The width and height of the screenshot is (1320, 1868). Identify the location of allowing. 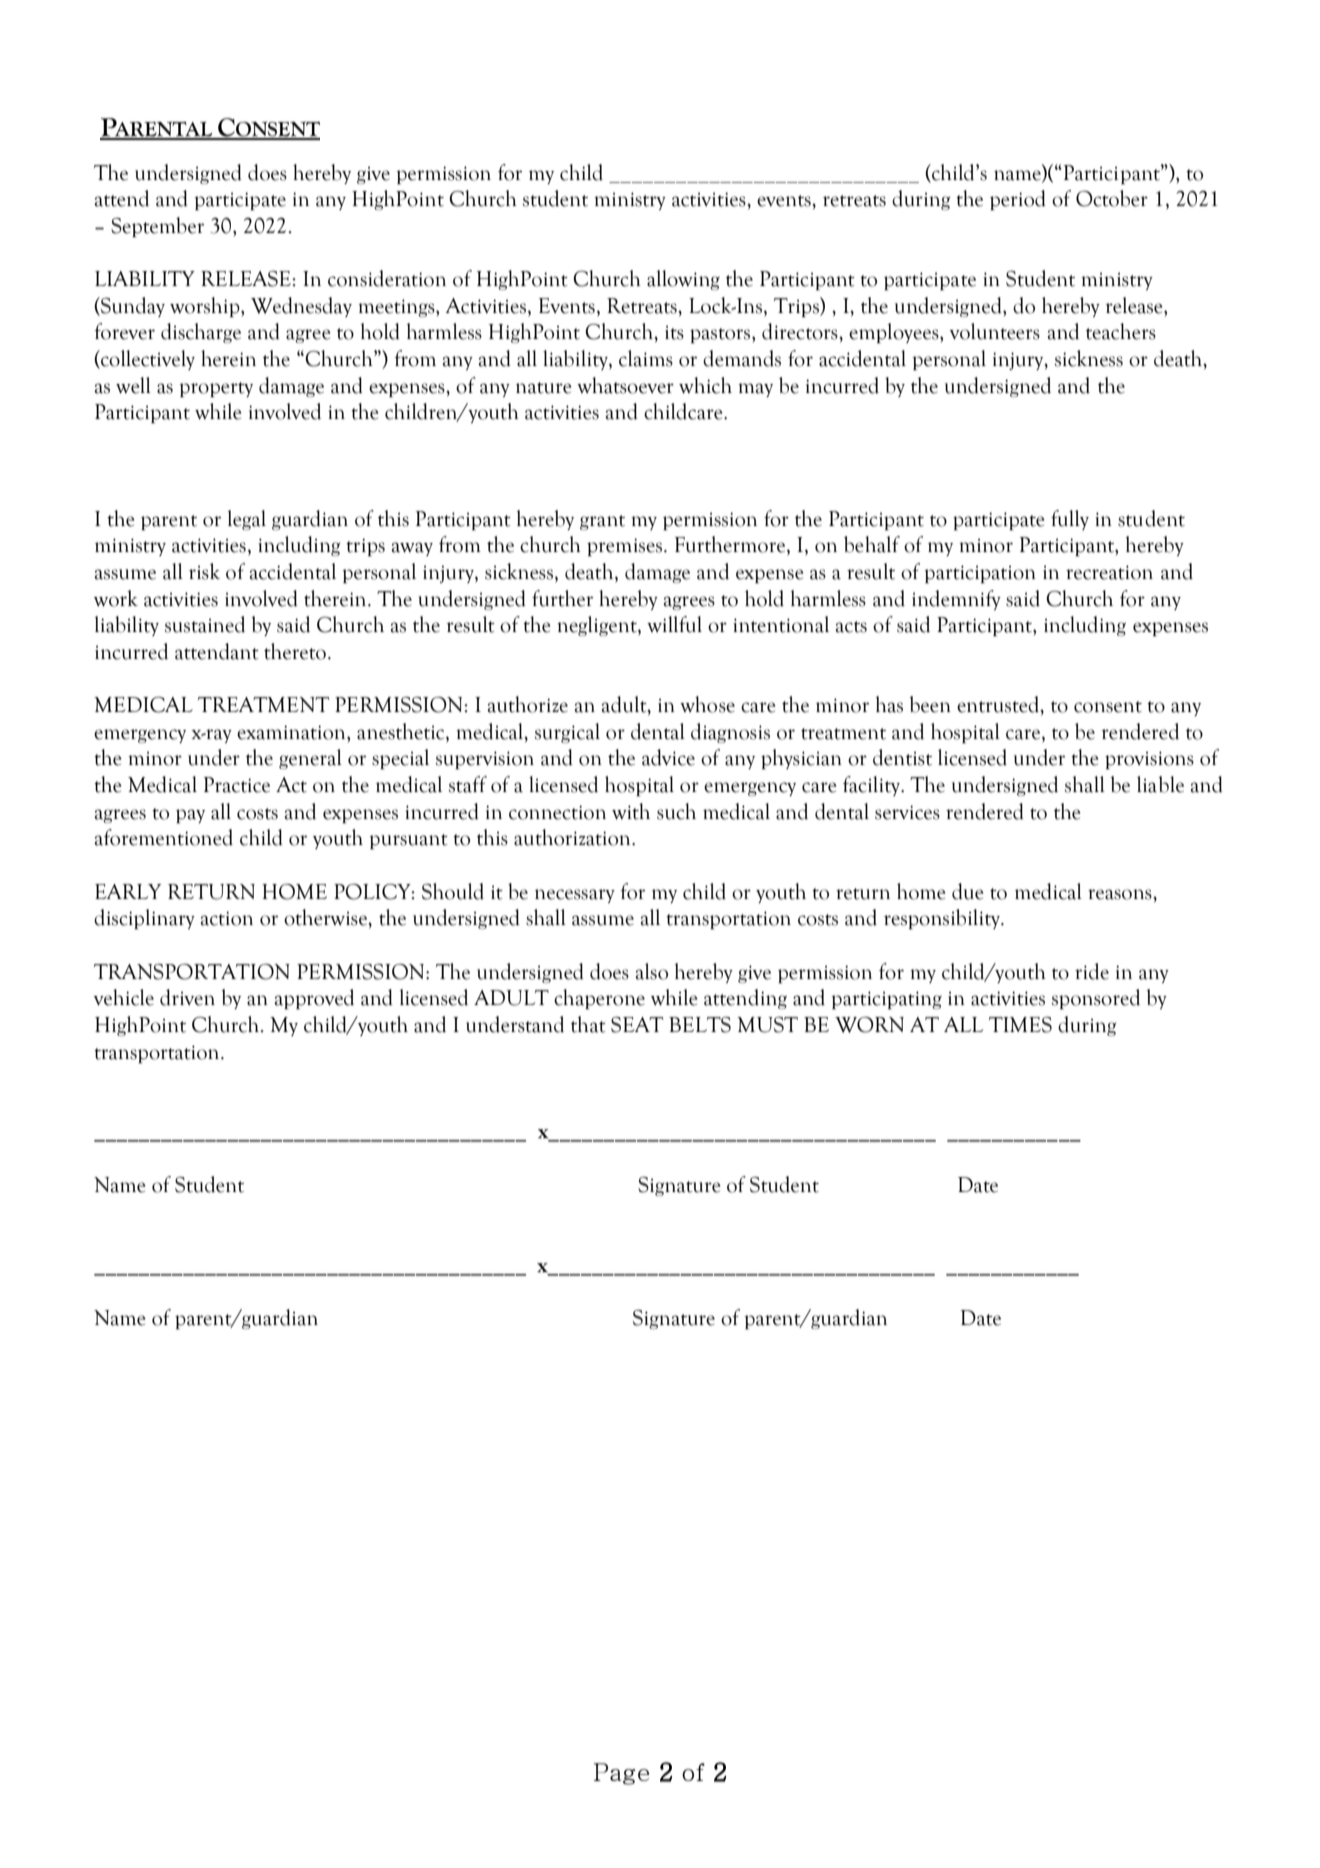
(683, 280).
